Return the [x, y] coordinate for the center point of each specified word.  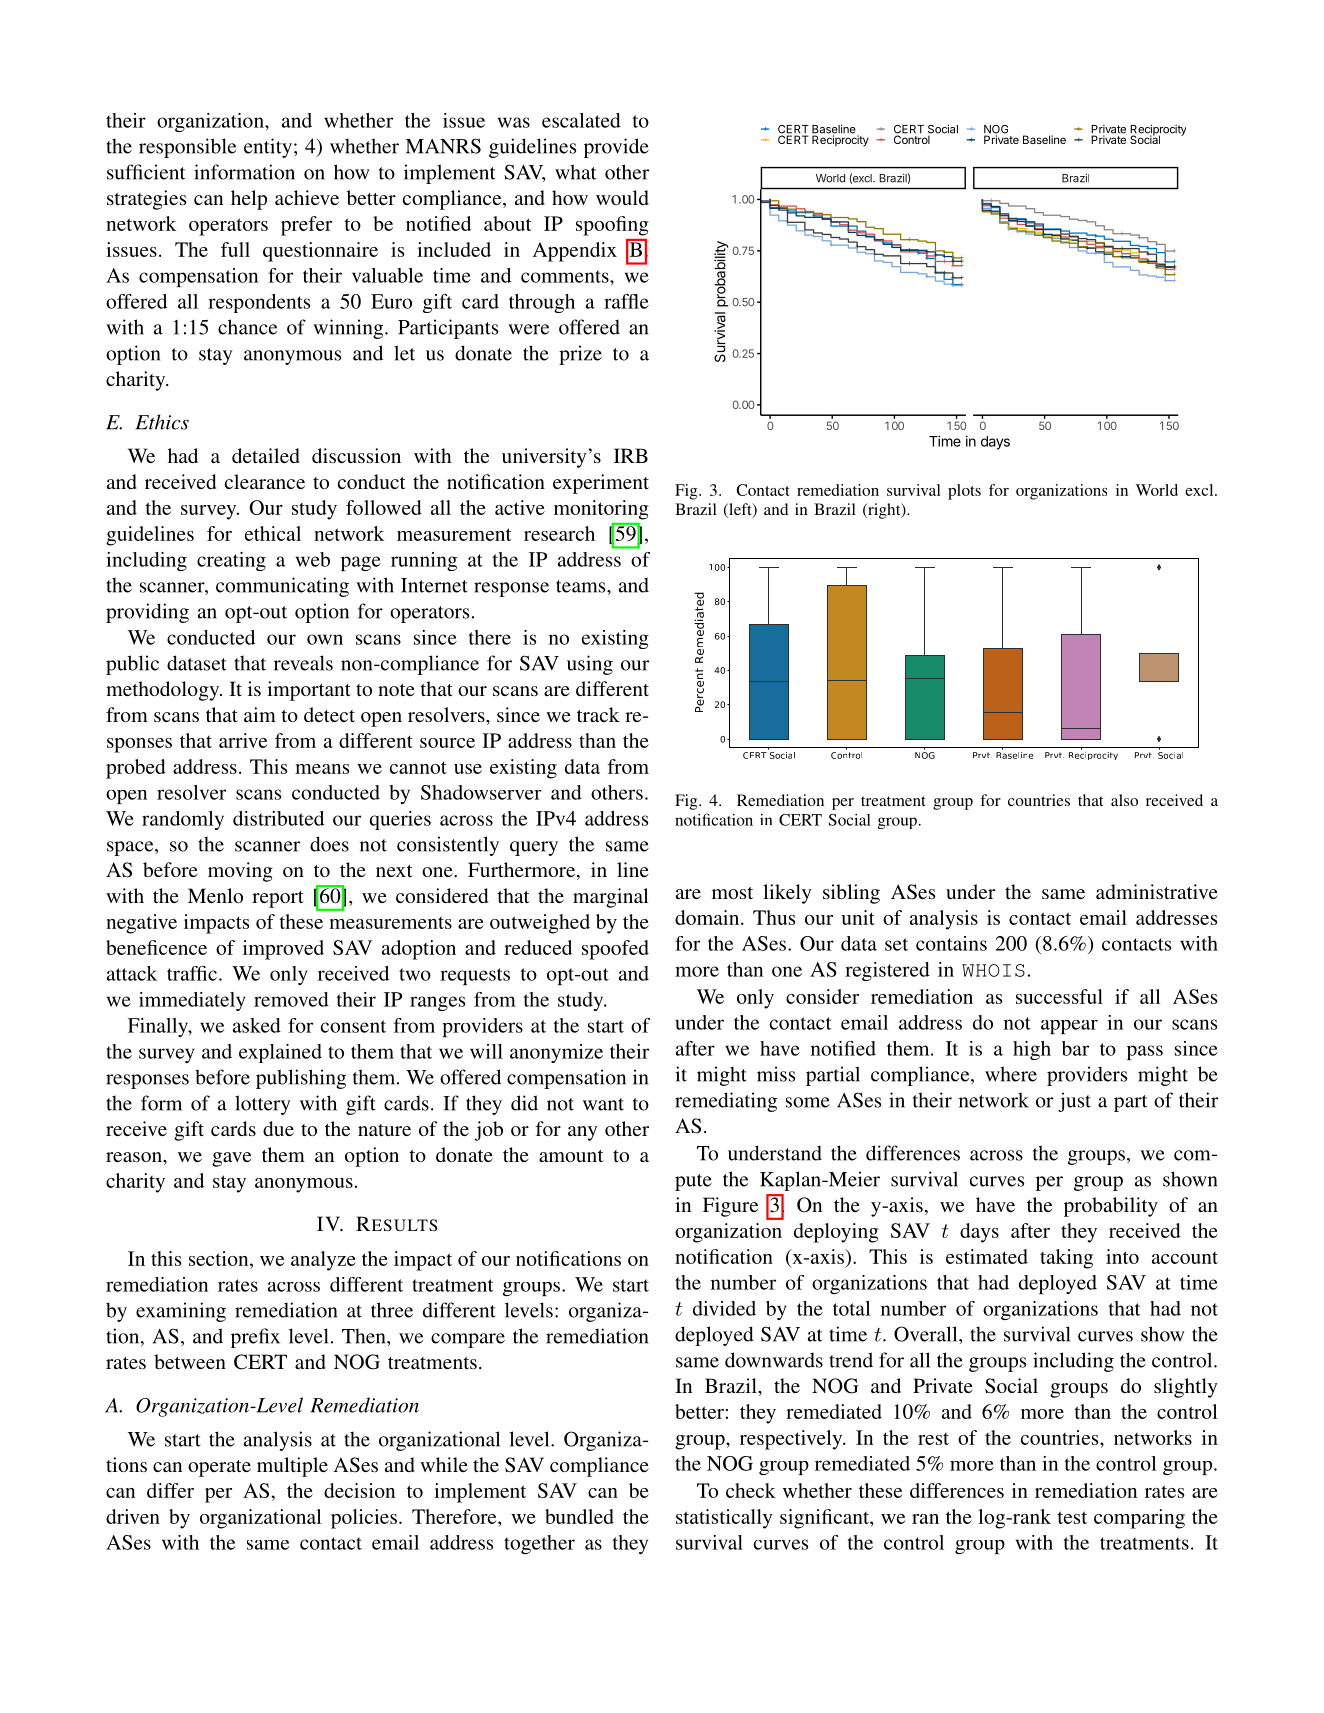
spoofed [615, 950]
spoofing [612, 226]
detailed [266, 455]
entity [268, 148]
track [598, 714]
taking [1066, 1259]
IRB [631, 455]
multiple [292, 1467]
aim [260, 714]
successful [1059, 996]
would [622, 197]
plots [964, 492]
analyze [323, 1261]
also [1124, 800]
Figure [730, 1207]
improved [283, 950]
